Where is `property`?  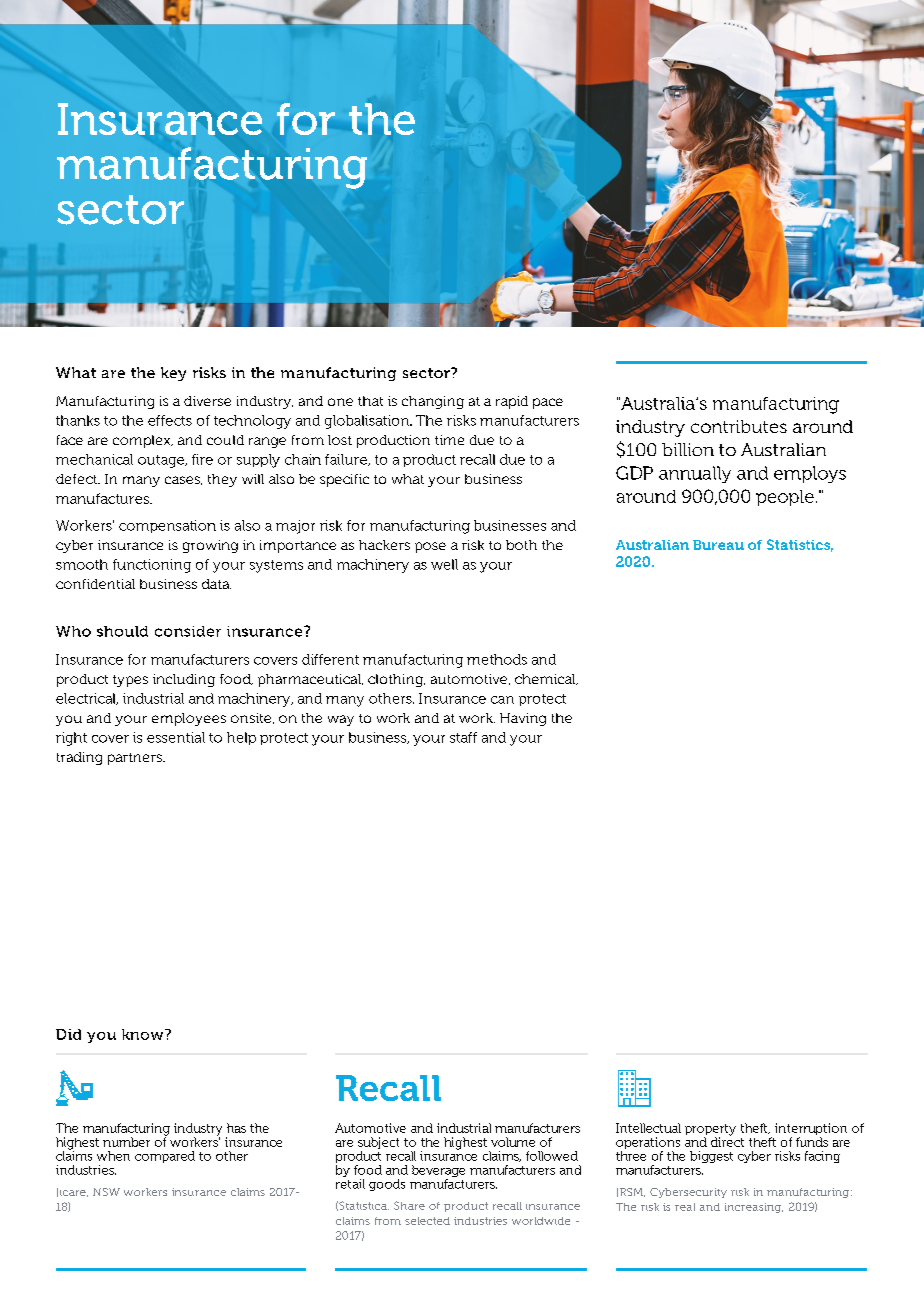 property is located at coordinates (710, 1131).
